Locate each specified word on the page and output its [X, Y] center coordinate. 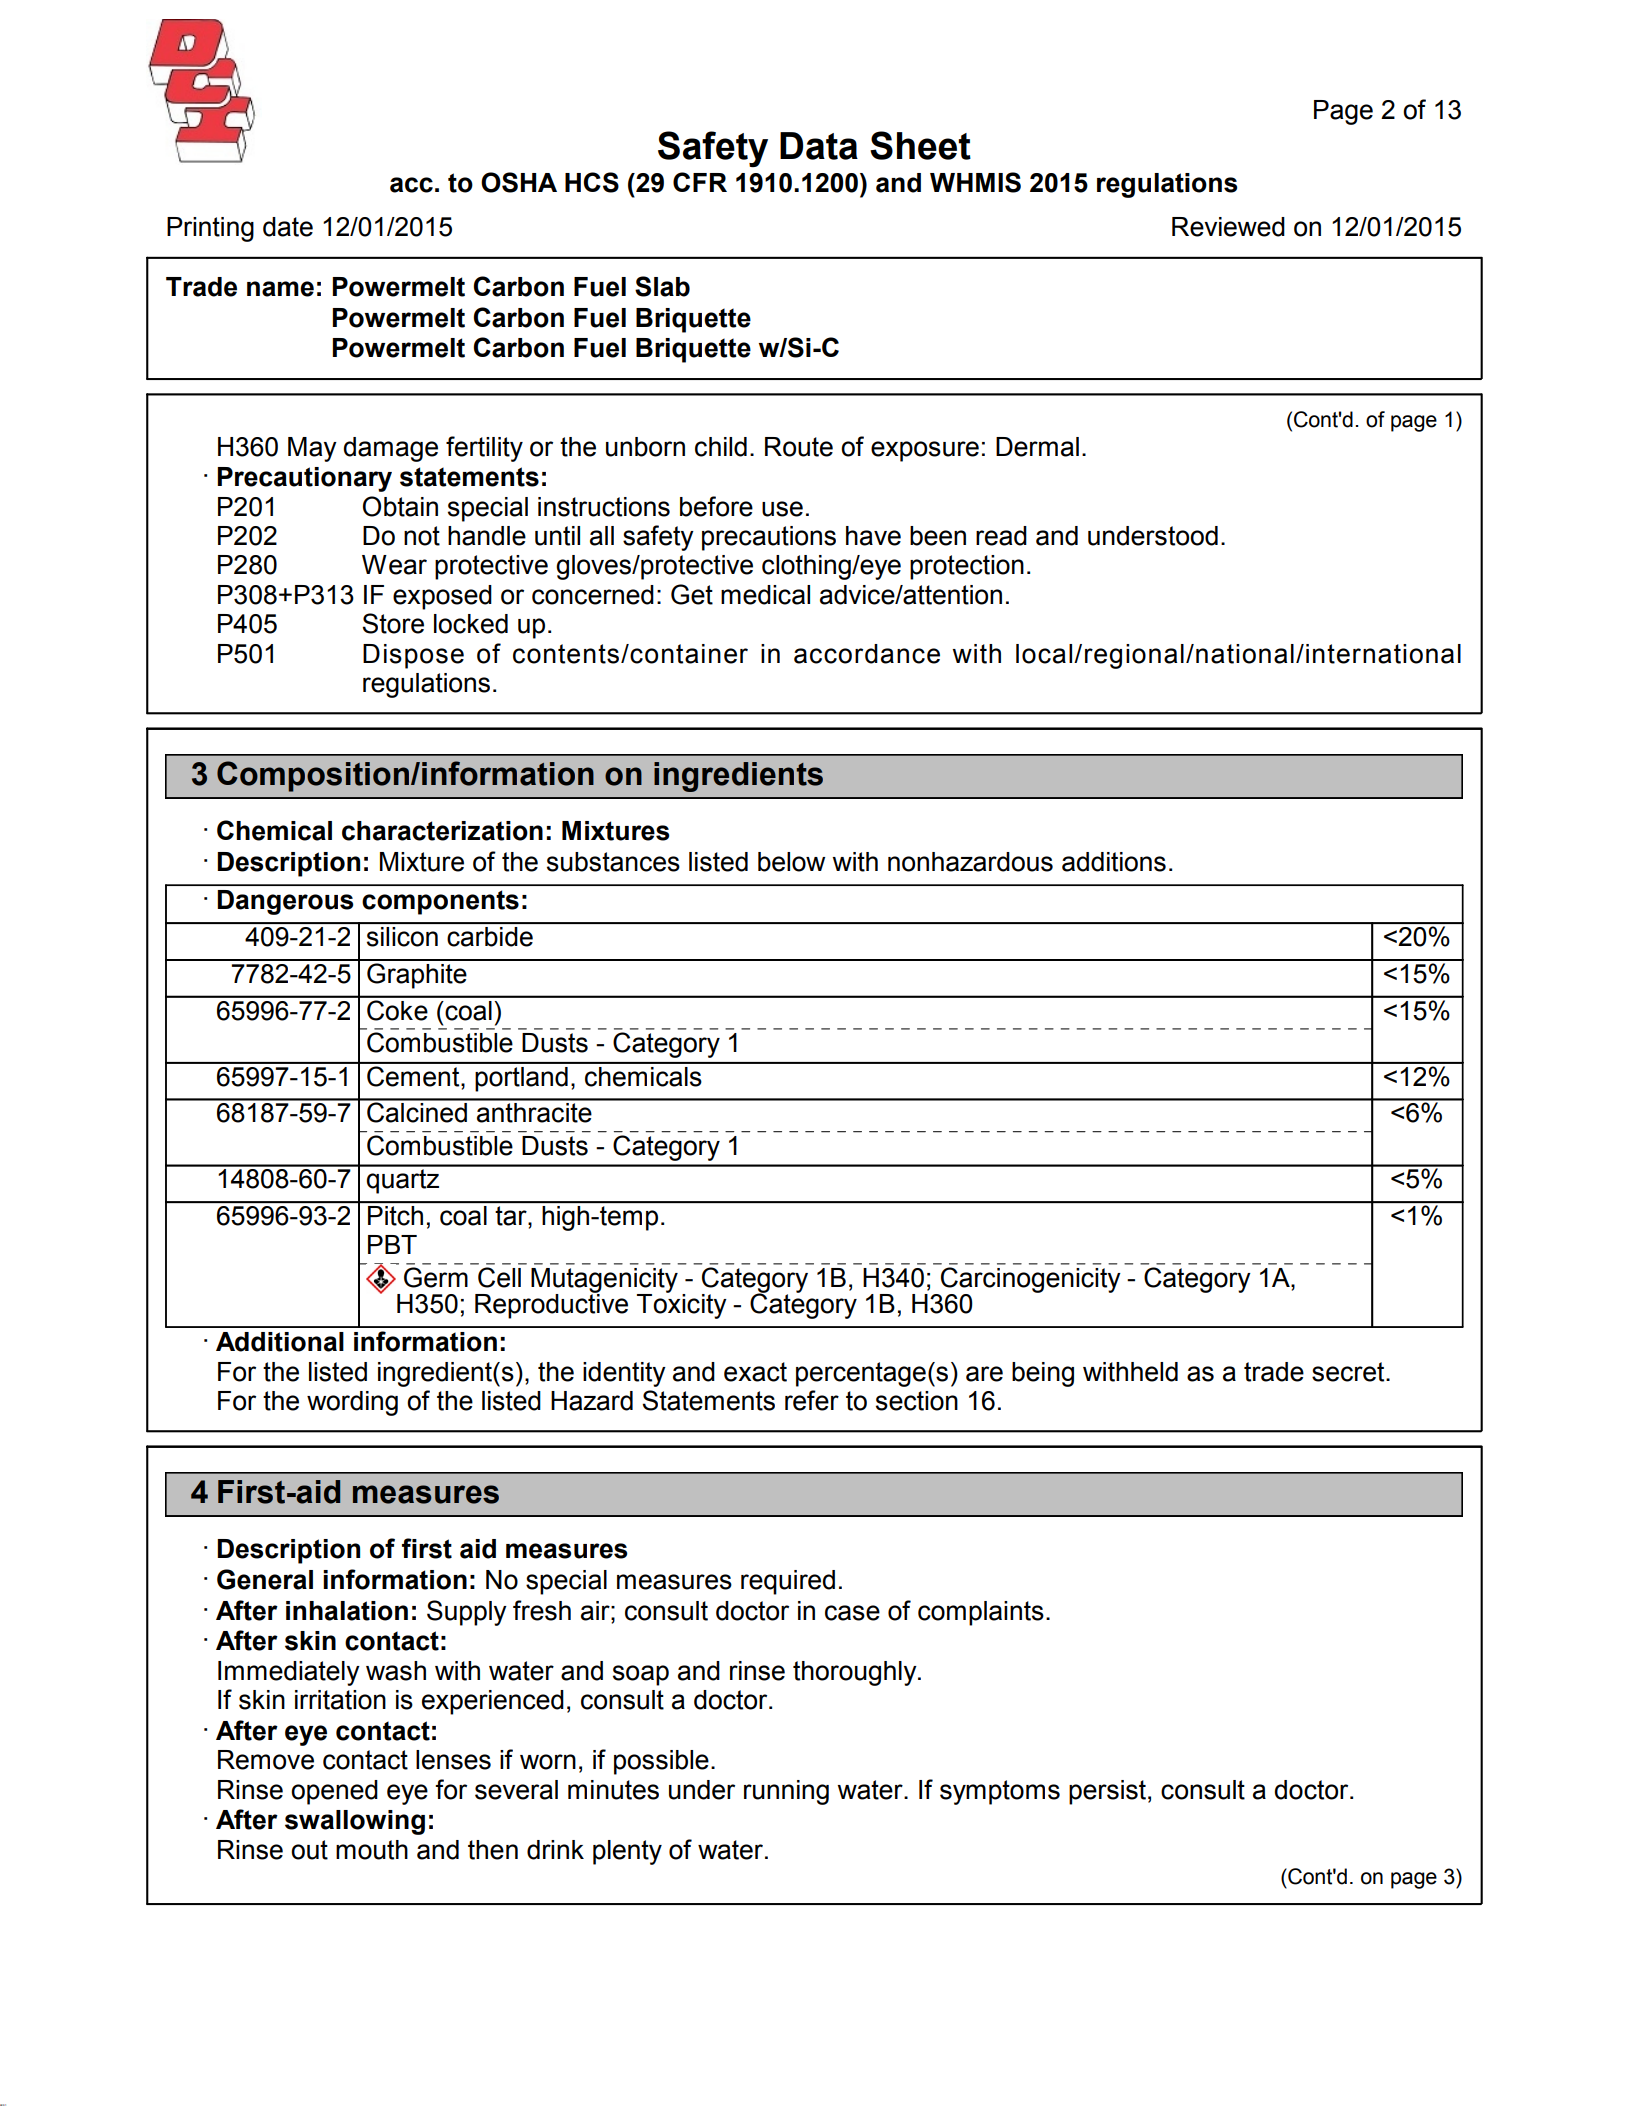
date [288, 227]
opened [334, 1792]
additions [1114, 862]
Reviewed [1228, 227]
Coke [397, 1009]
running [786, 1792]
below [791, 862]
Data [819, 146]
